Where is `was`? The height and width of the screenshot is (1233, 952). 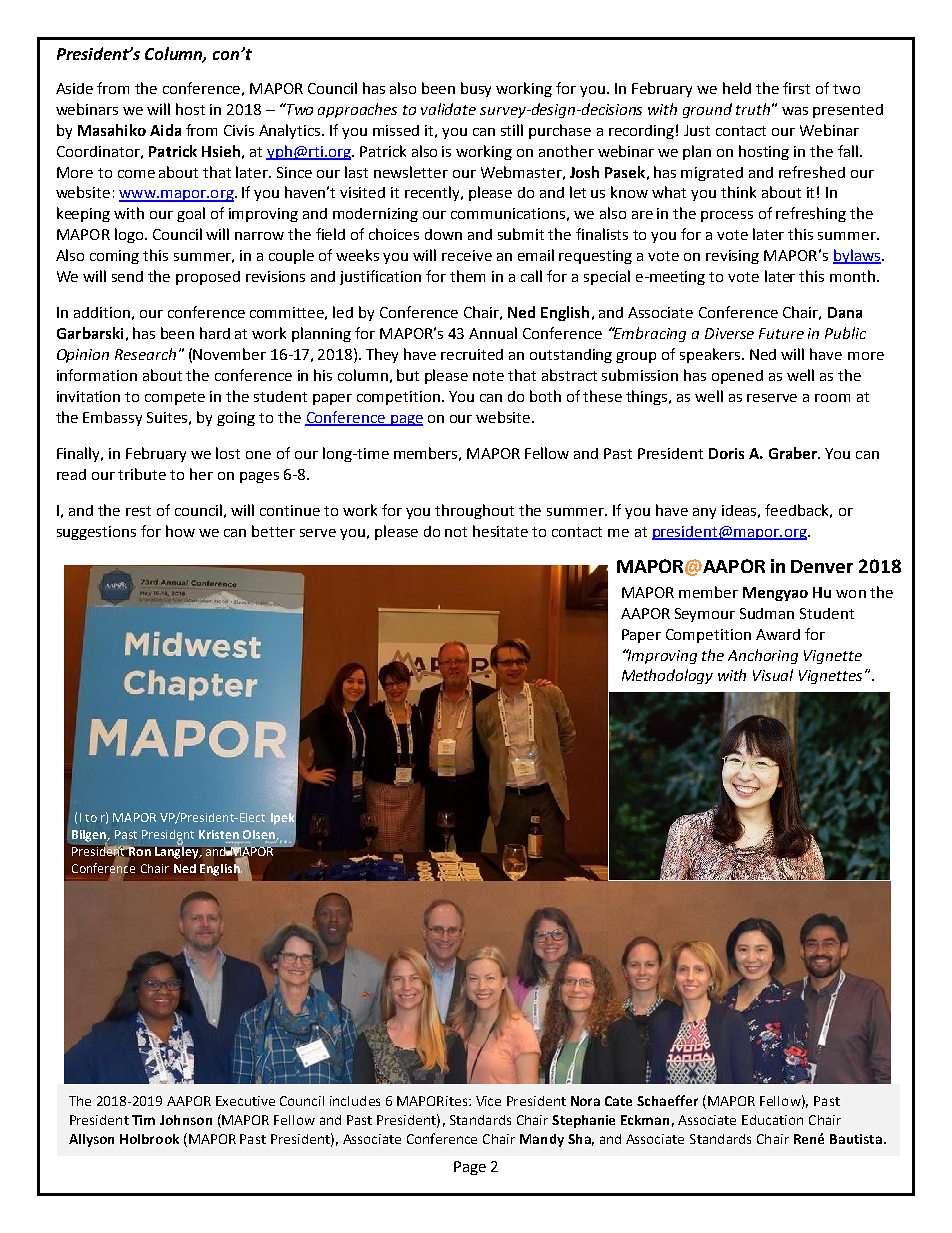
was is located at coordinates (795, 111).
